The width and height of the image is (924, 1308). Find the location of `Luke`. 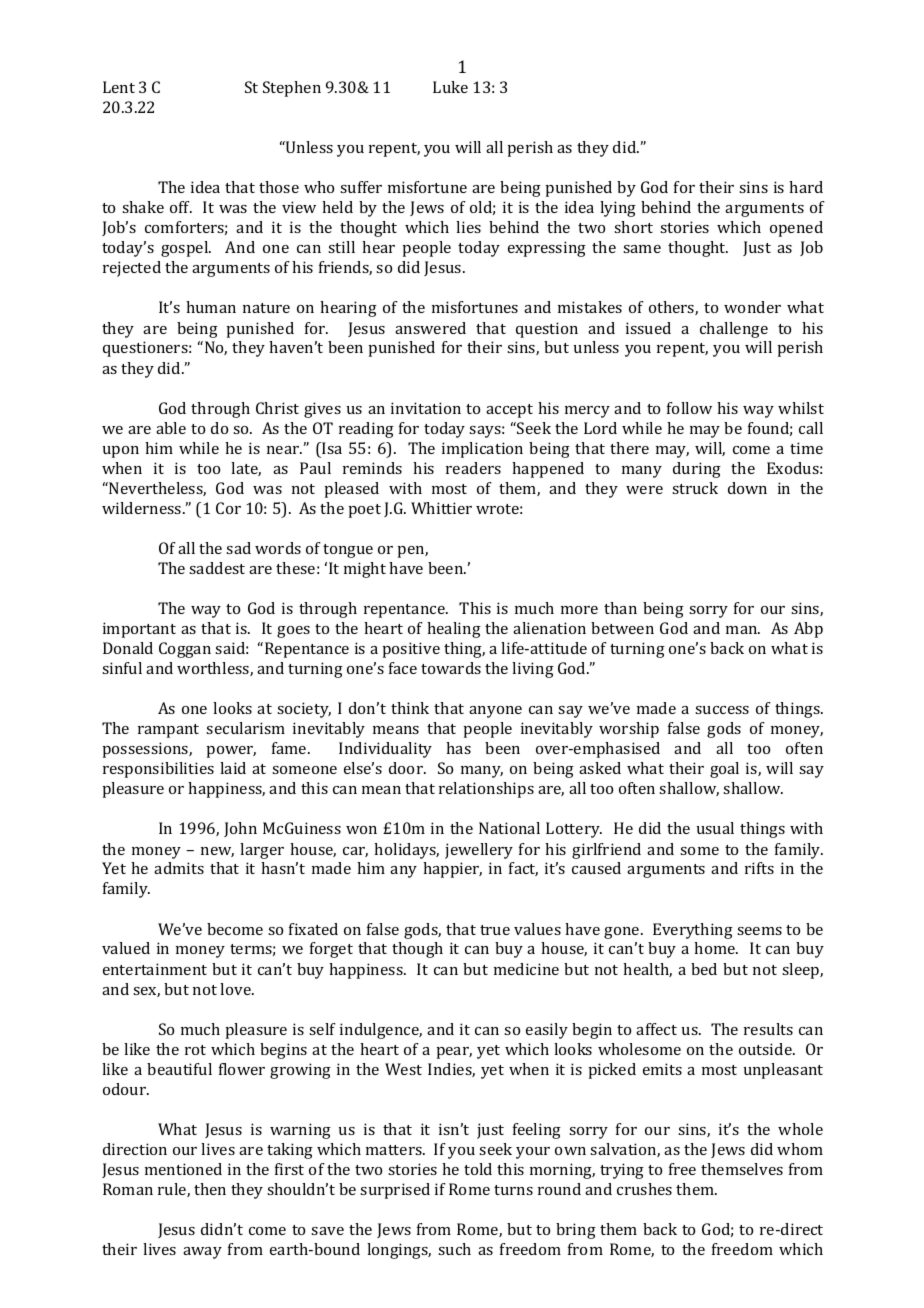

Luke is located at coordinates (450, 87).
